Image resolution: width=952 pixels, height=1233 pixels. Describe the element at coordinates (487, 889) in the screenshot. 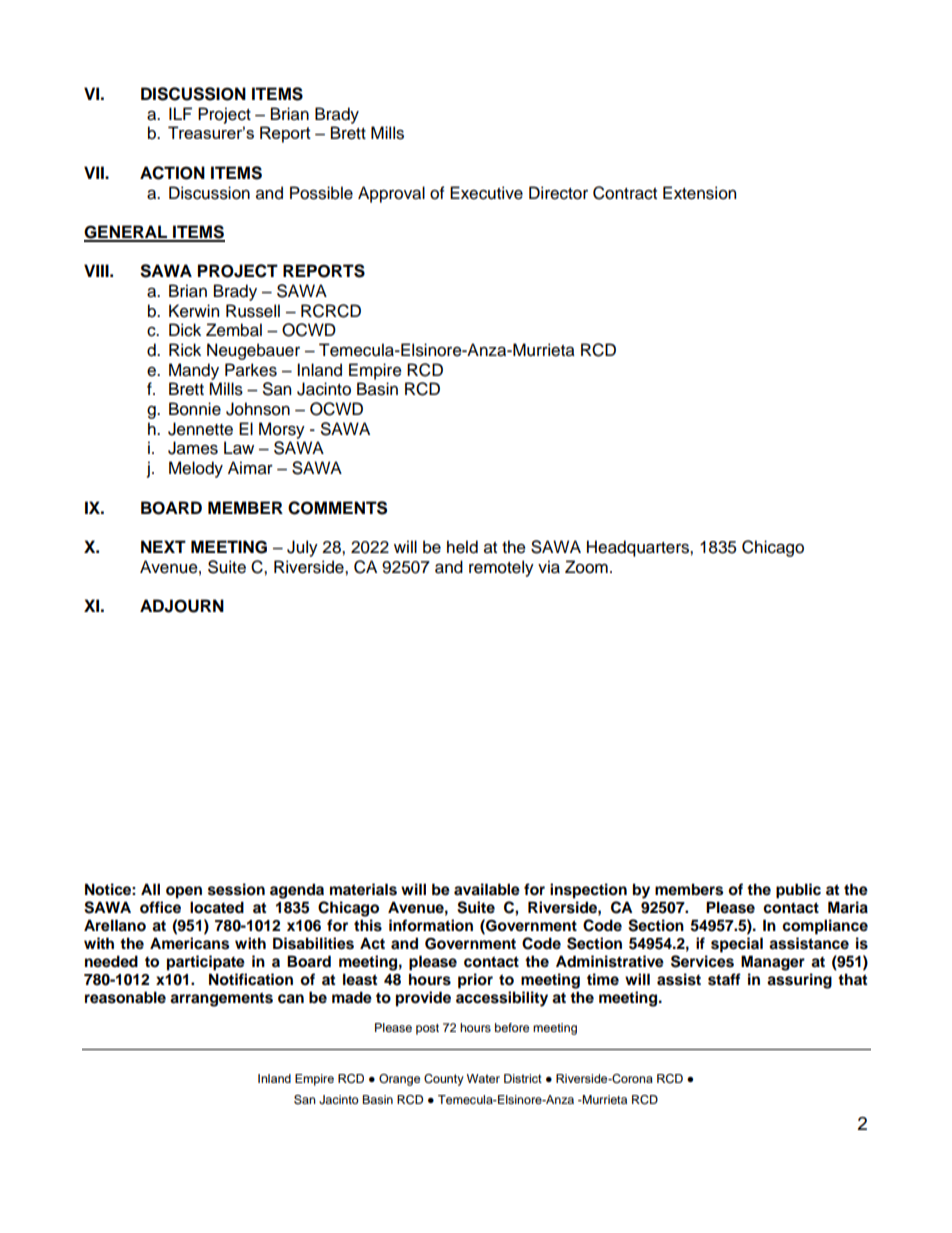

I see `available` at that location.
